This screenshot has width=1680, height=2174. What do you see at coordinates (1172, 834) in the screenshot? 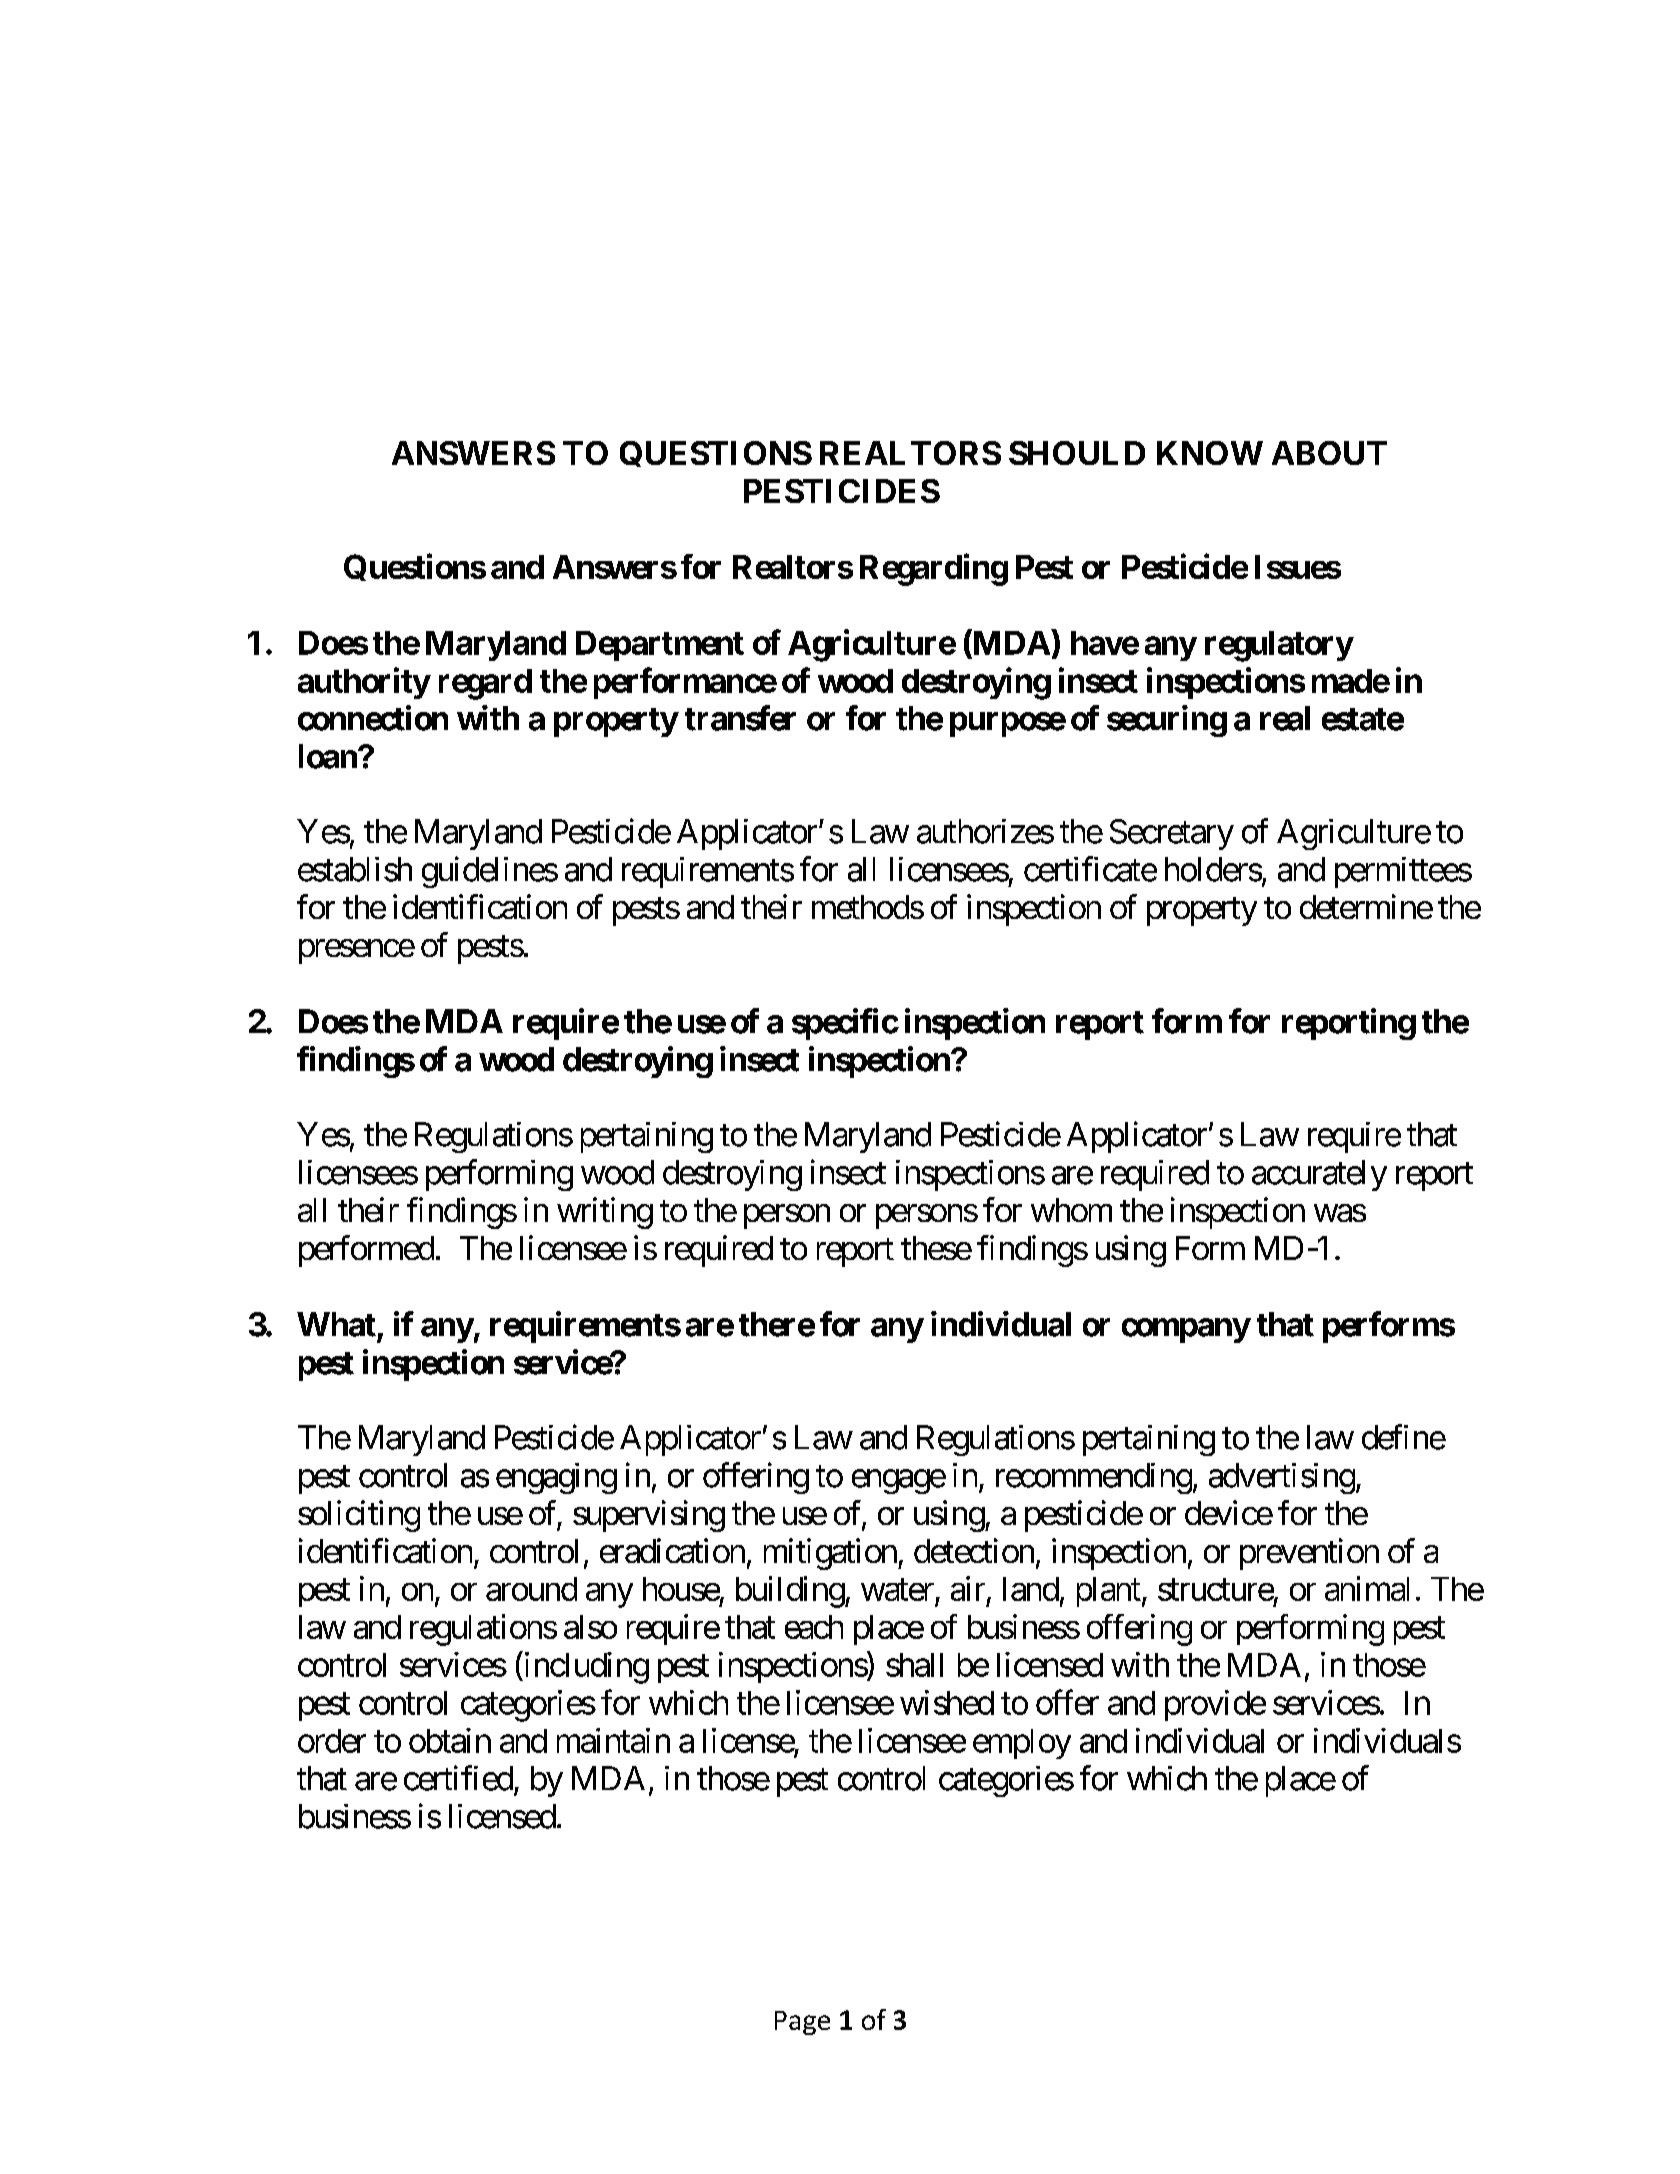
I see `Secretary` at bounding box center [1172, 834].
